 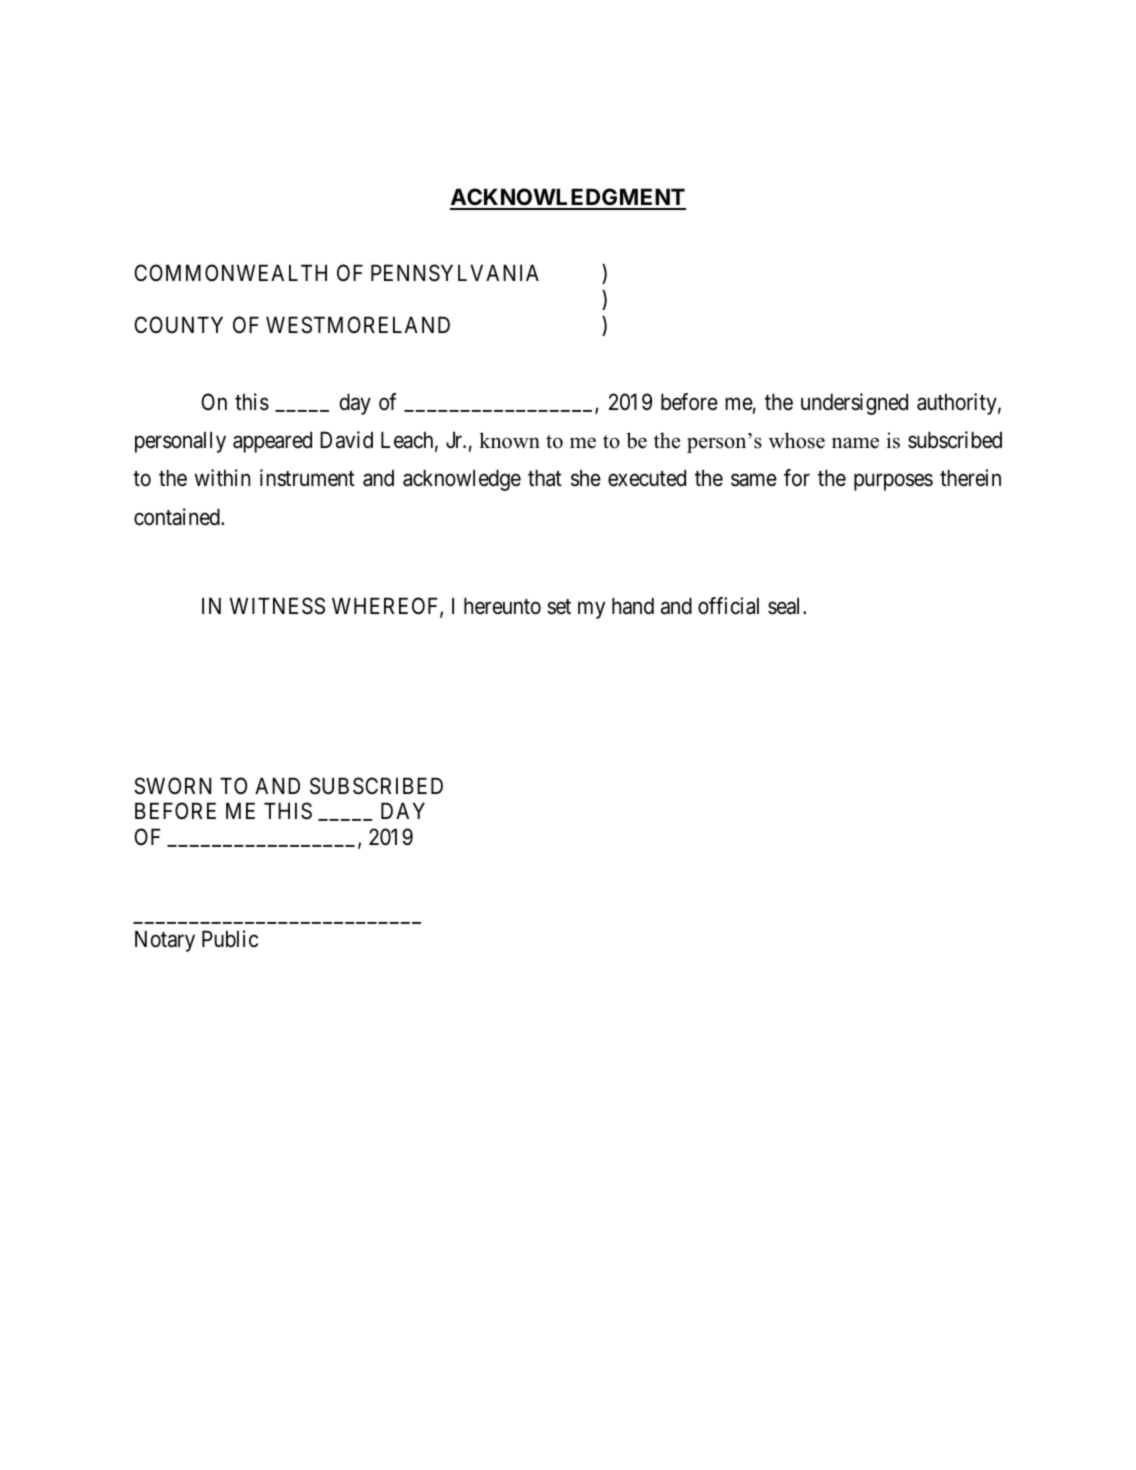 What do you see at coordinates (277, 606) in the screenshot?
I see `WITNESS` at bounding box center [277, 606].
